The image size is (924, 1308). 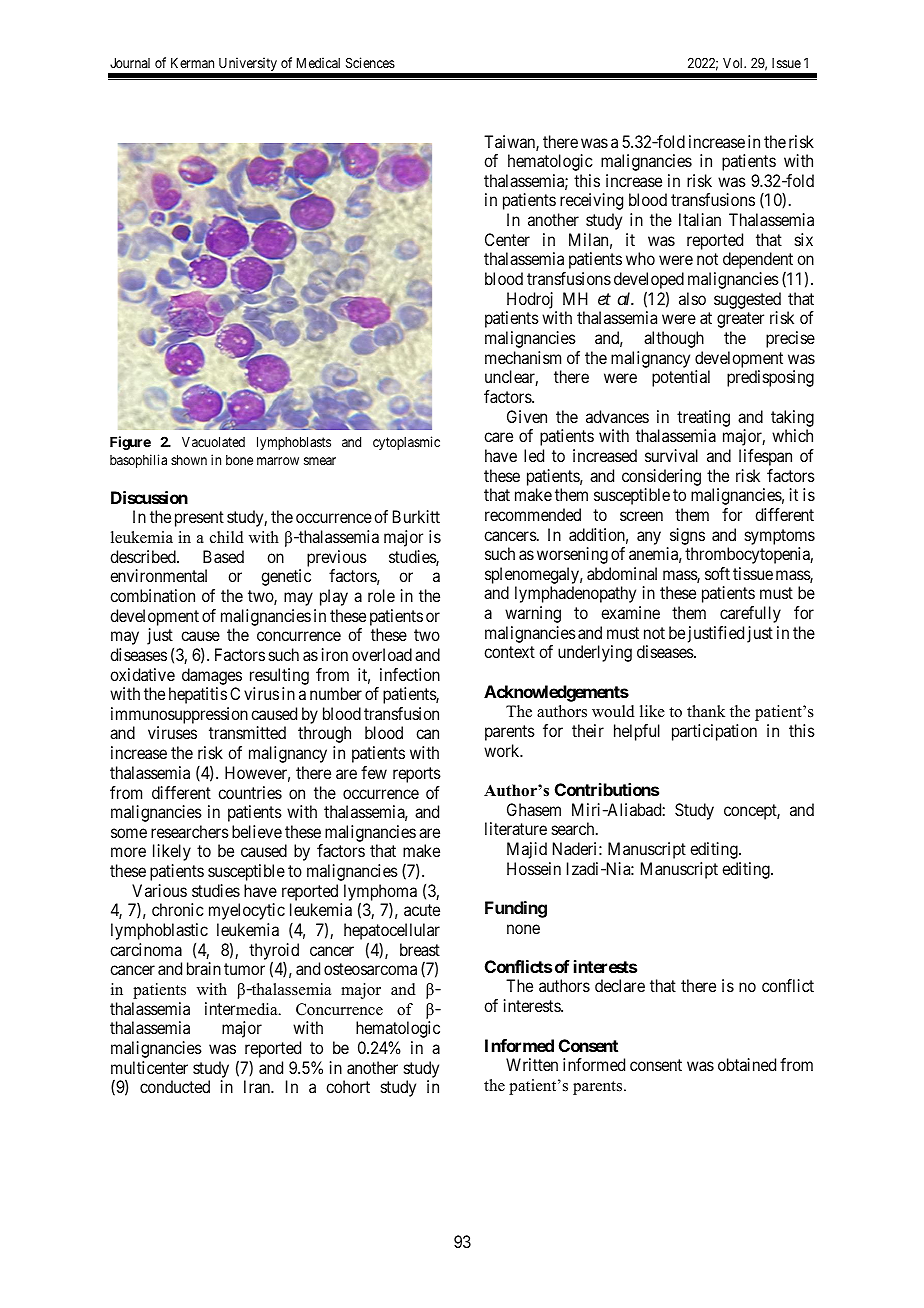 What do you see at coordinates (734, 63) in the screenshot?
I see `Vol` at bounding box center [734, 63].
